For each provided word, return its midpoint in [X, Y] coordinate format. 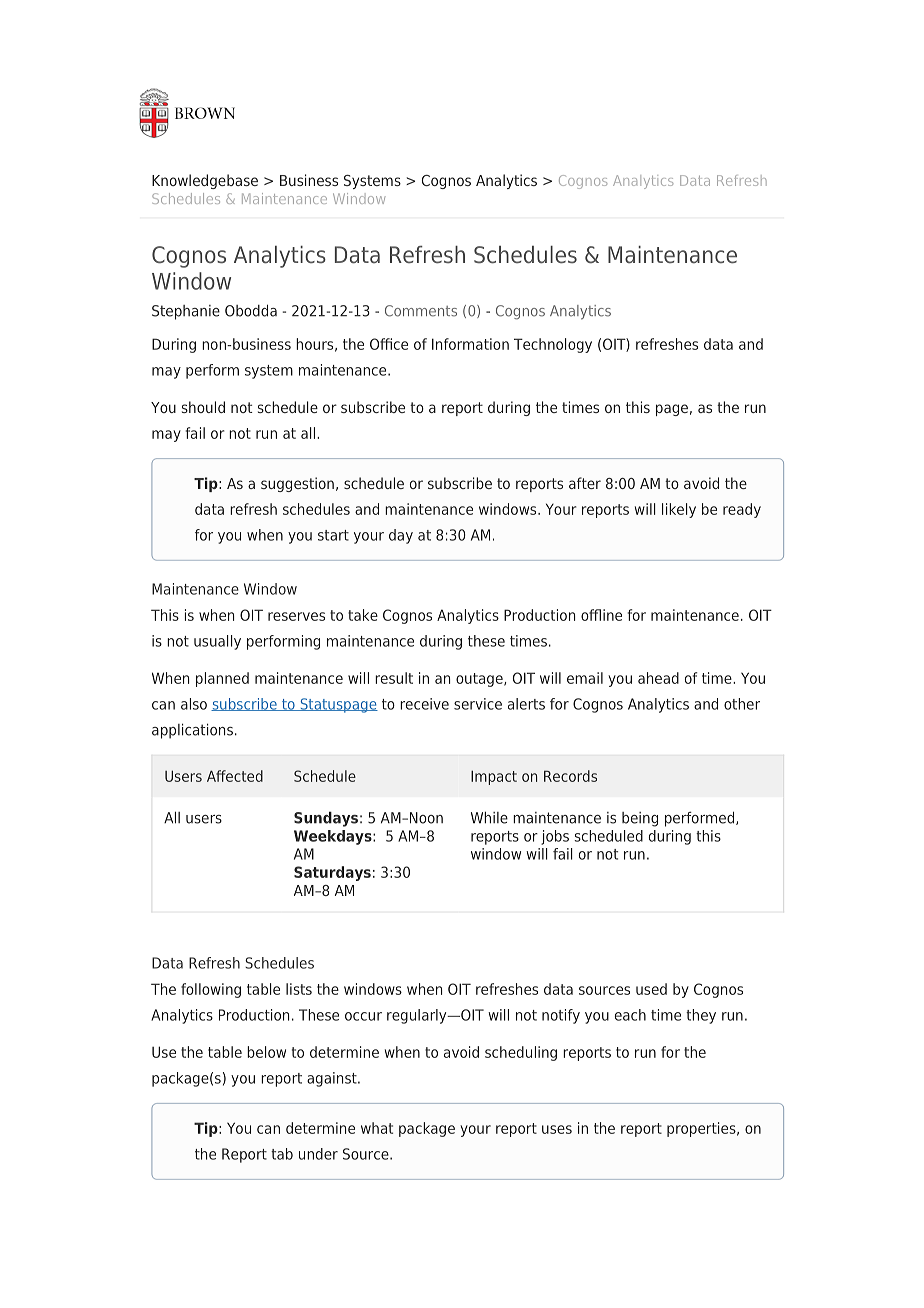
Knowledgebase [205, 181]
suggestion [297, 484]
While [489, 817]
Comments [421, 311]
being [640, 819]
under [318, 1154]
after [585, 483]
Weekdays [334, 837]
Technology [553, 345]
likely [679, 510]
